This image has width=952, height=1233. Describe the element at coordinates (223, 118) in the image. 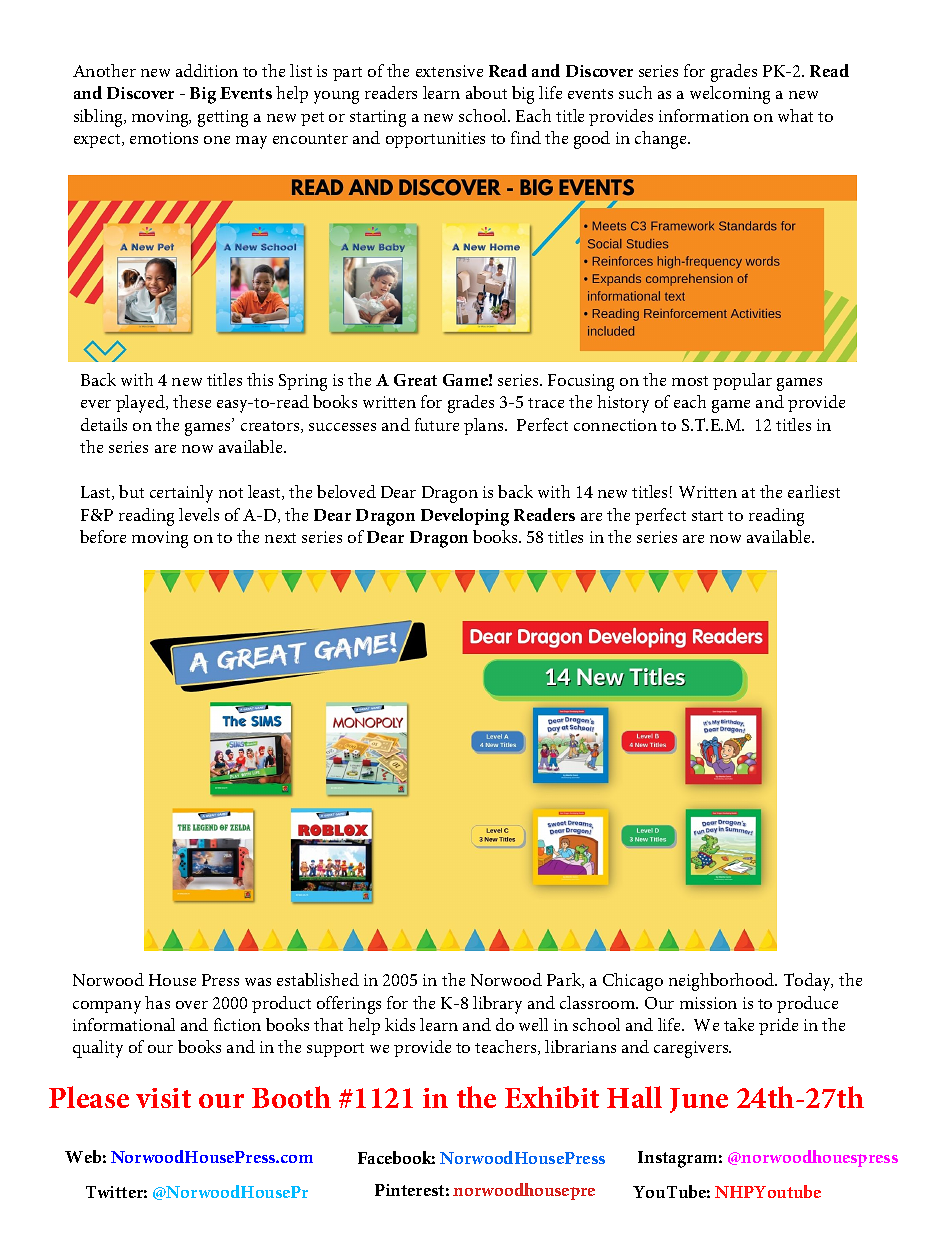

I see `getting` at that location.
